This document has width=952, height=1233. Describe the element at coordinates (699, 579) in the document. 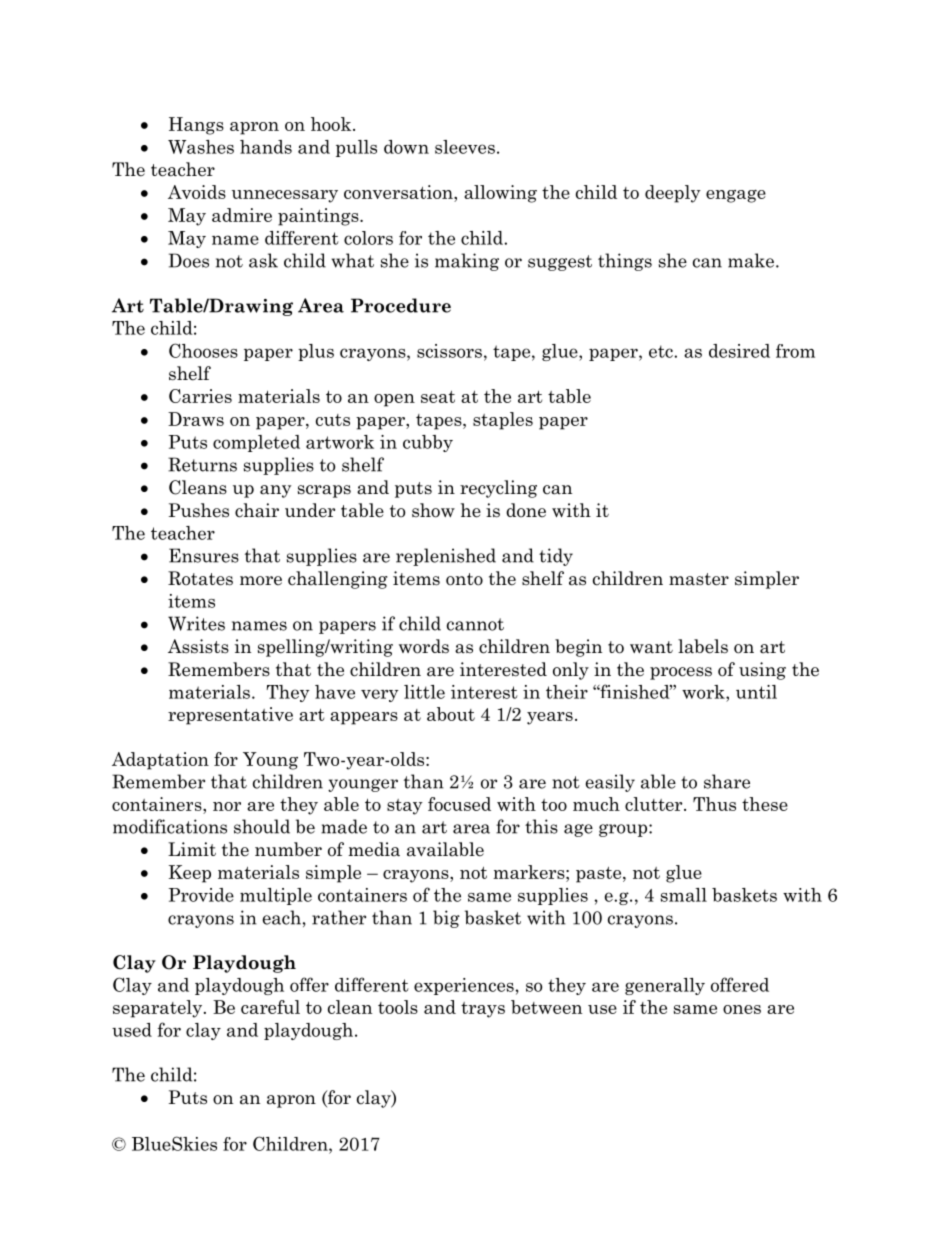

I see `master` at that location.
